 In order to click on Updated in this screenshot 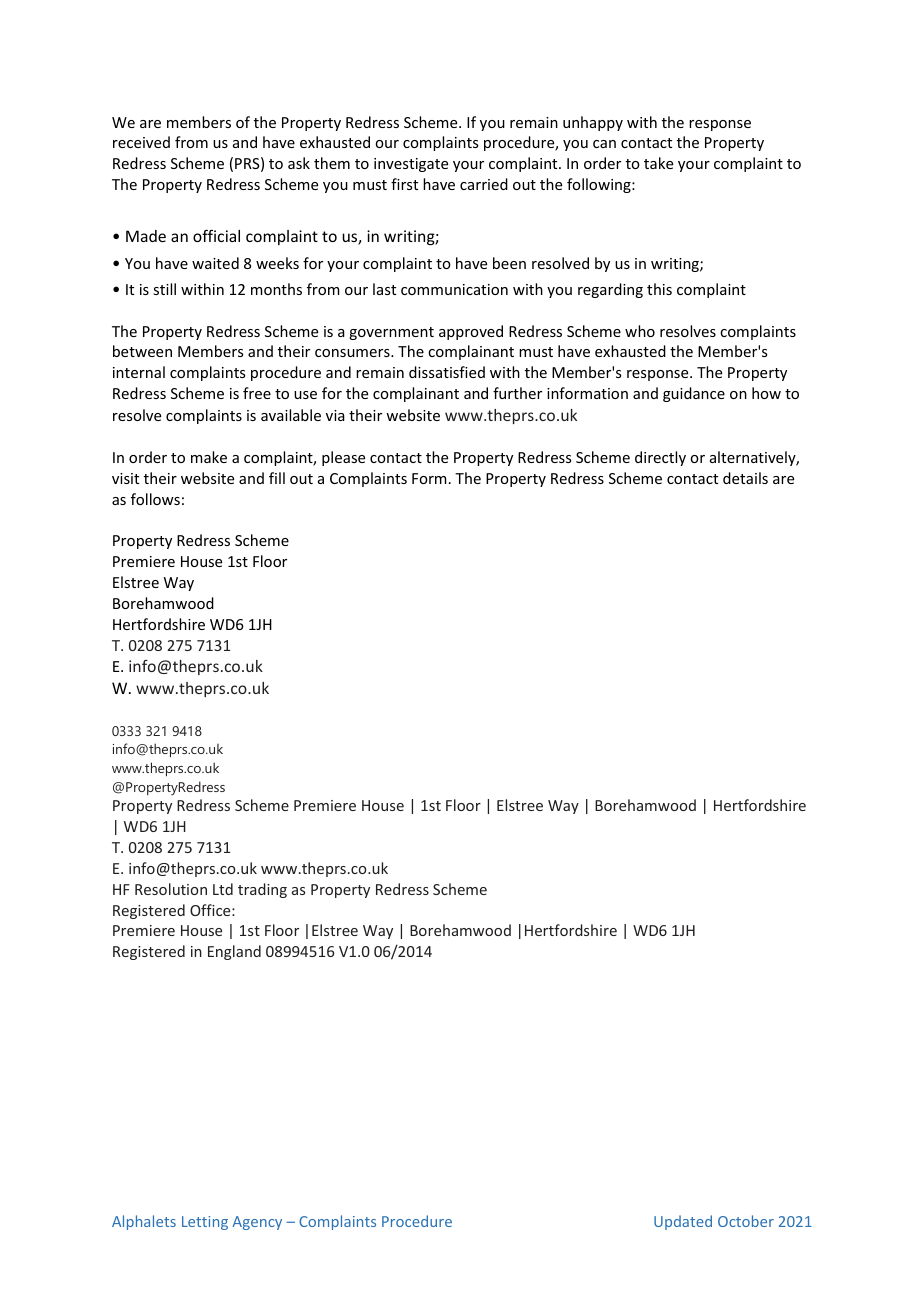, I will do `click(683, 1222)`.
